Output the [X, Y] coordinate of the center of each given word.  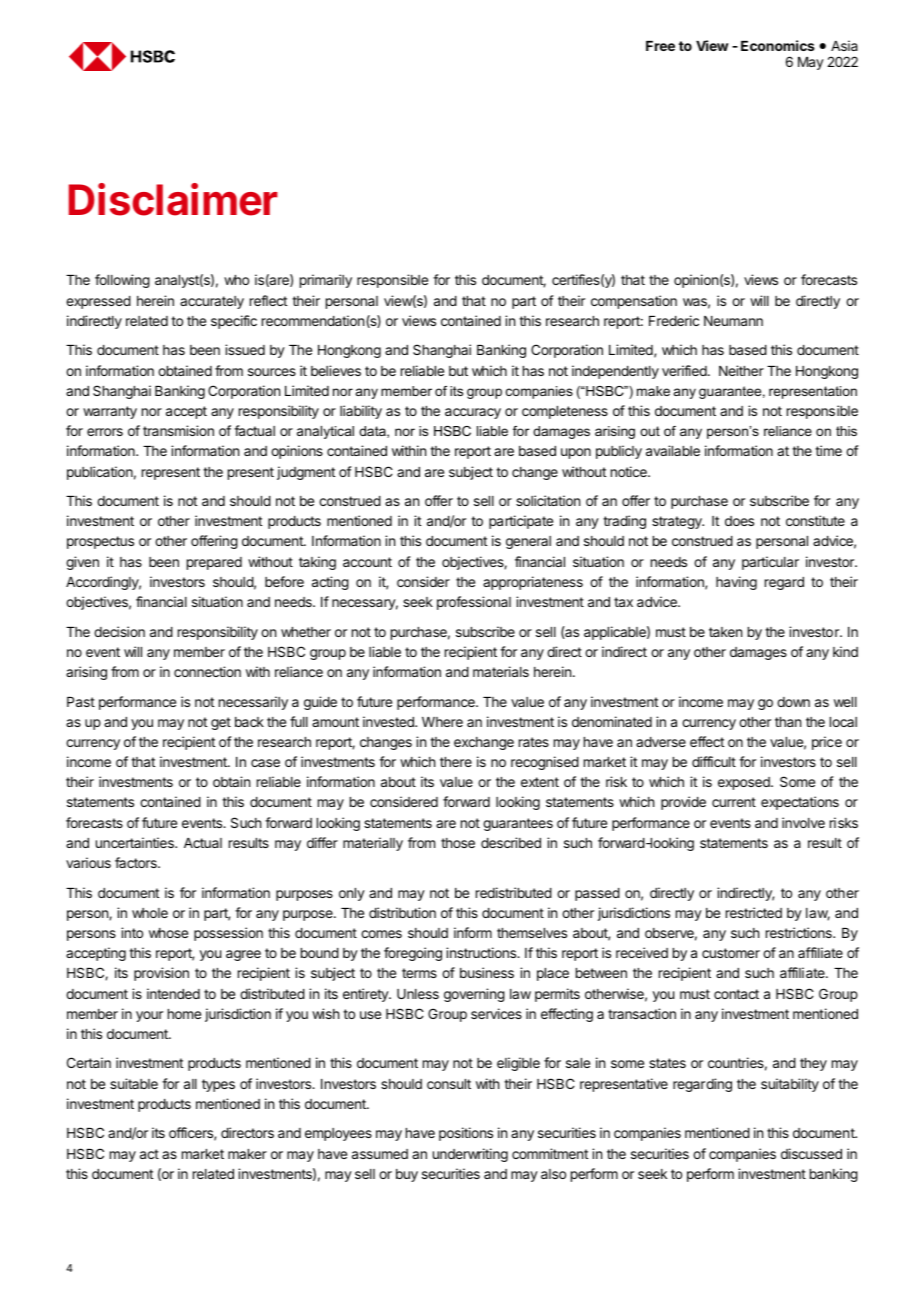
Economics [778, 45]
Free [660, 46]
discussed [811, 1153]
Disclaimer [173, 199]
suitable [134, 1083]
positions [466, 1134]
